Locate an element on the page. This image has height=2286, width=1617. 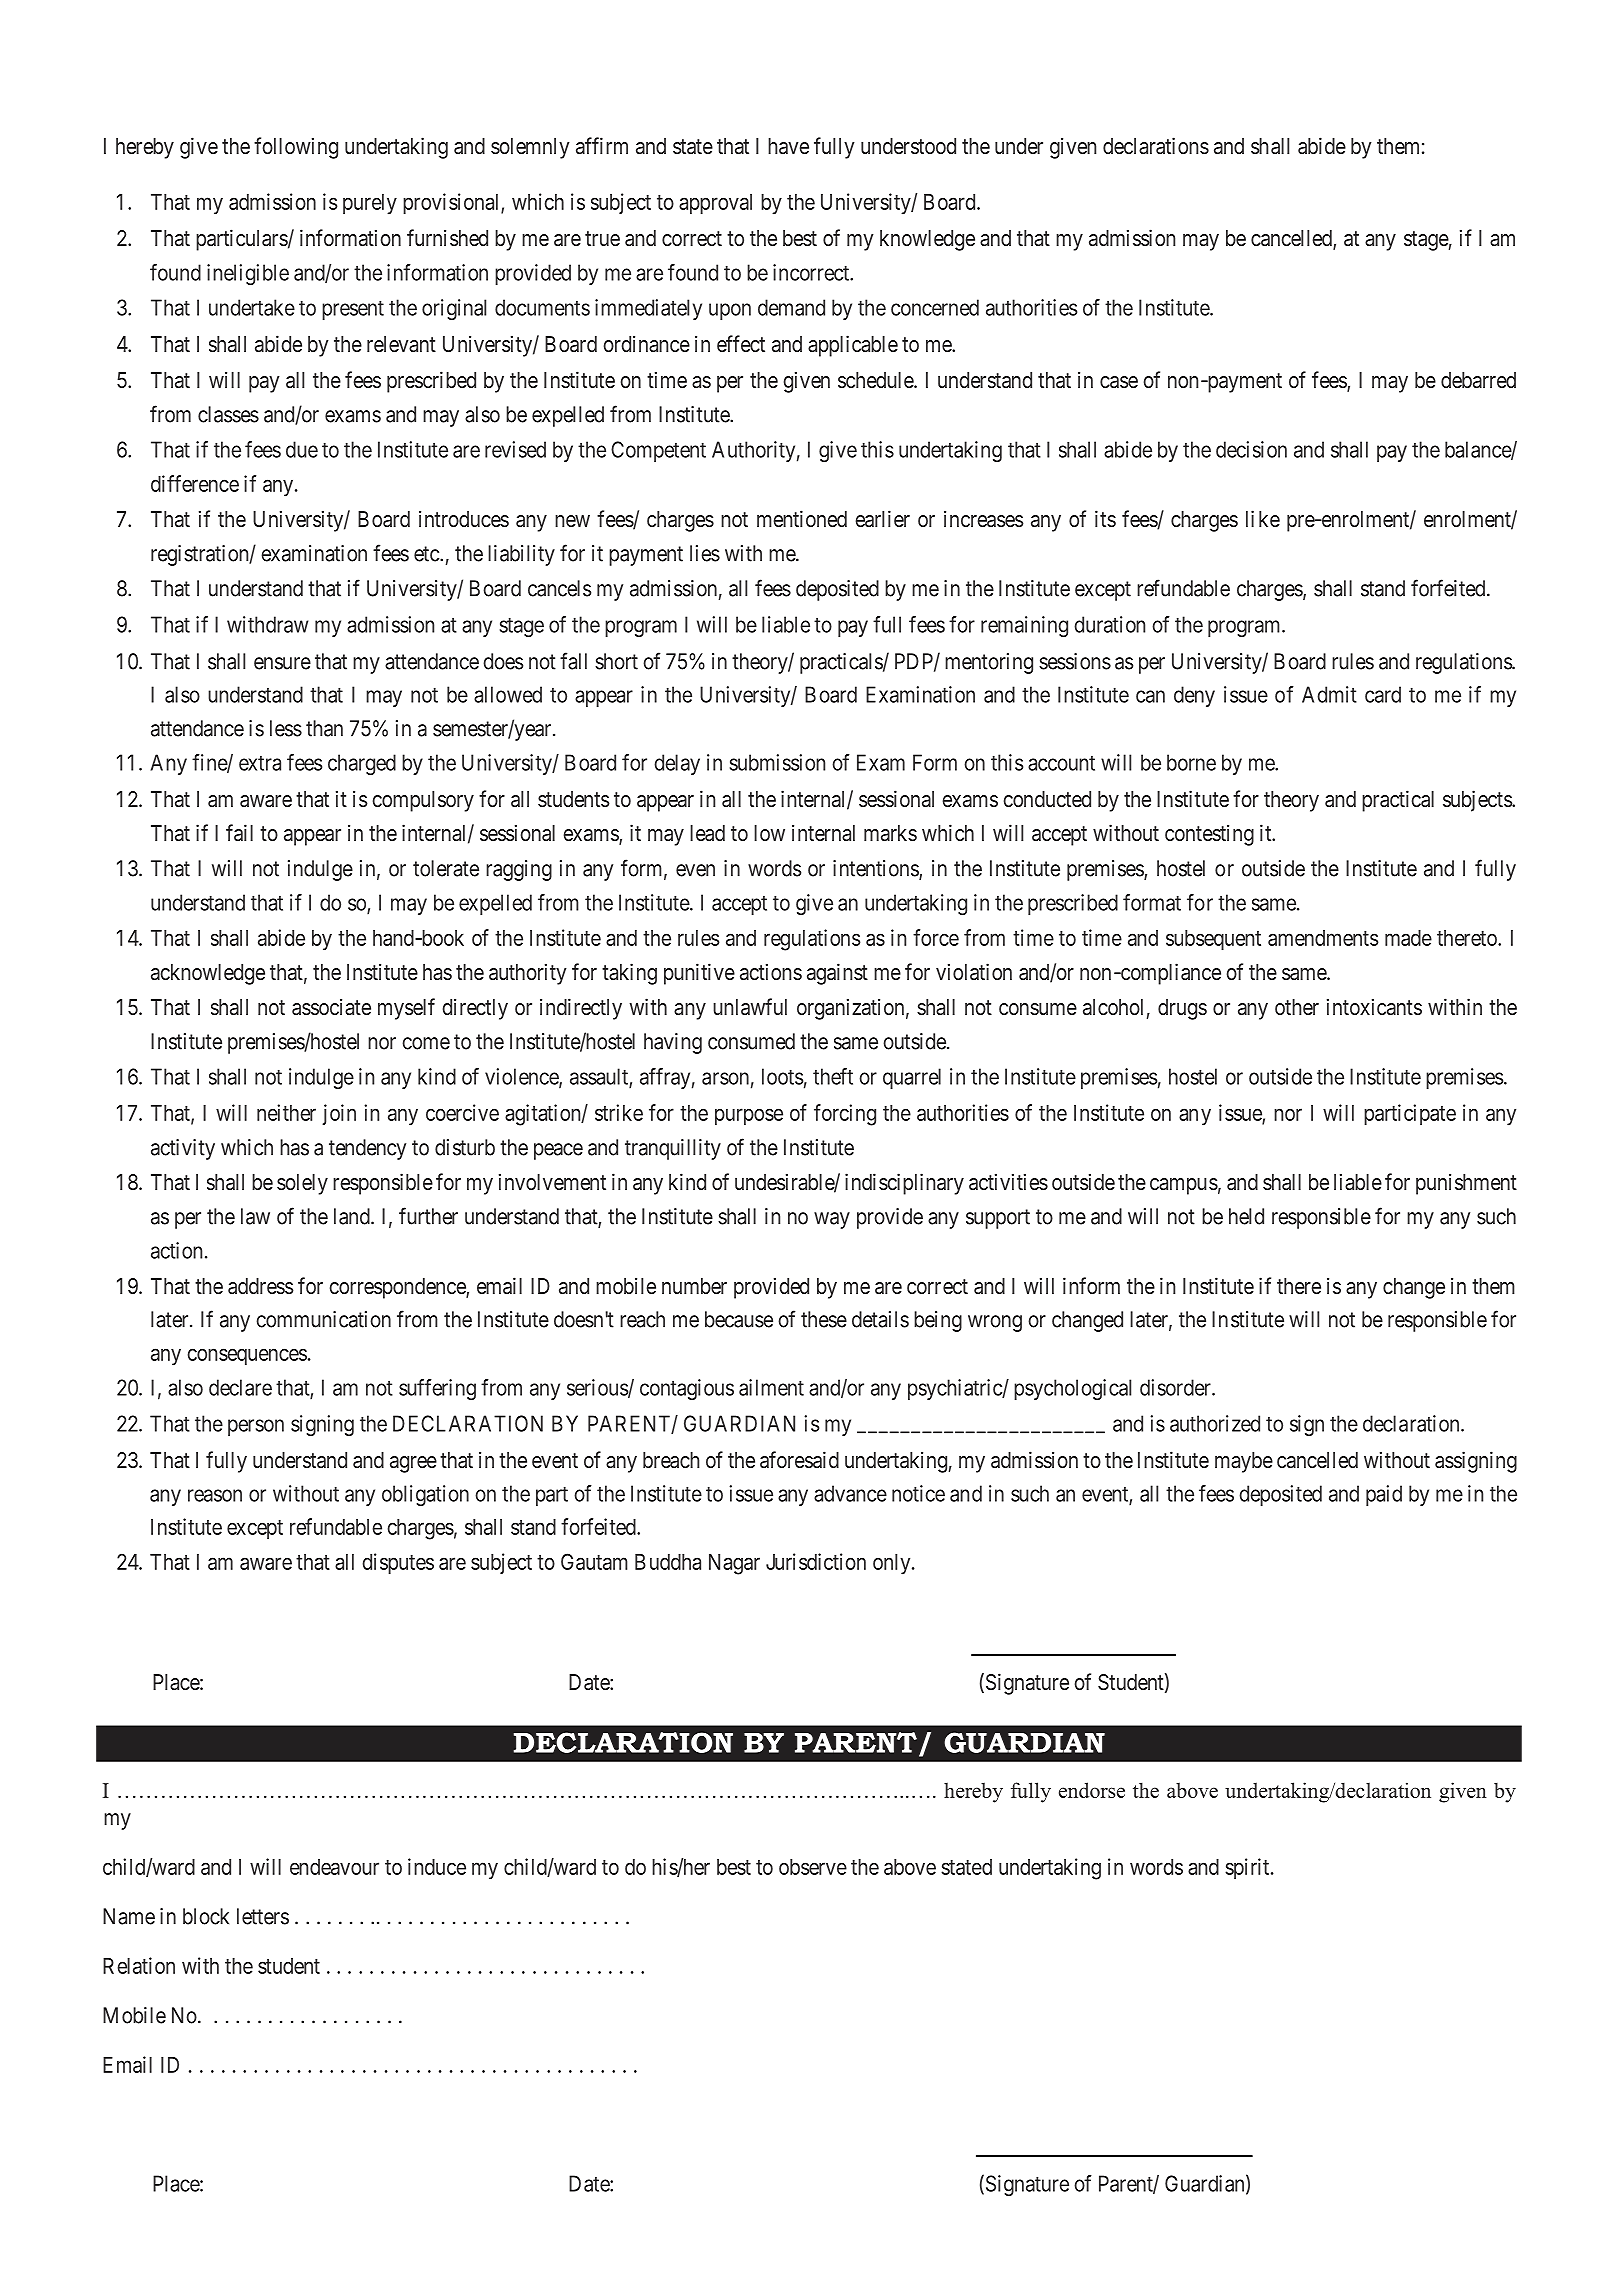
following is located at coordinates (296, 148).
